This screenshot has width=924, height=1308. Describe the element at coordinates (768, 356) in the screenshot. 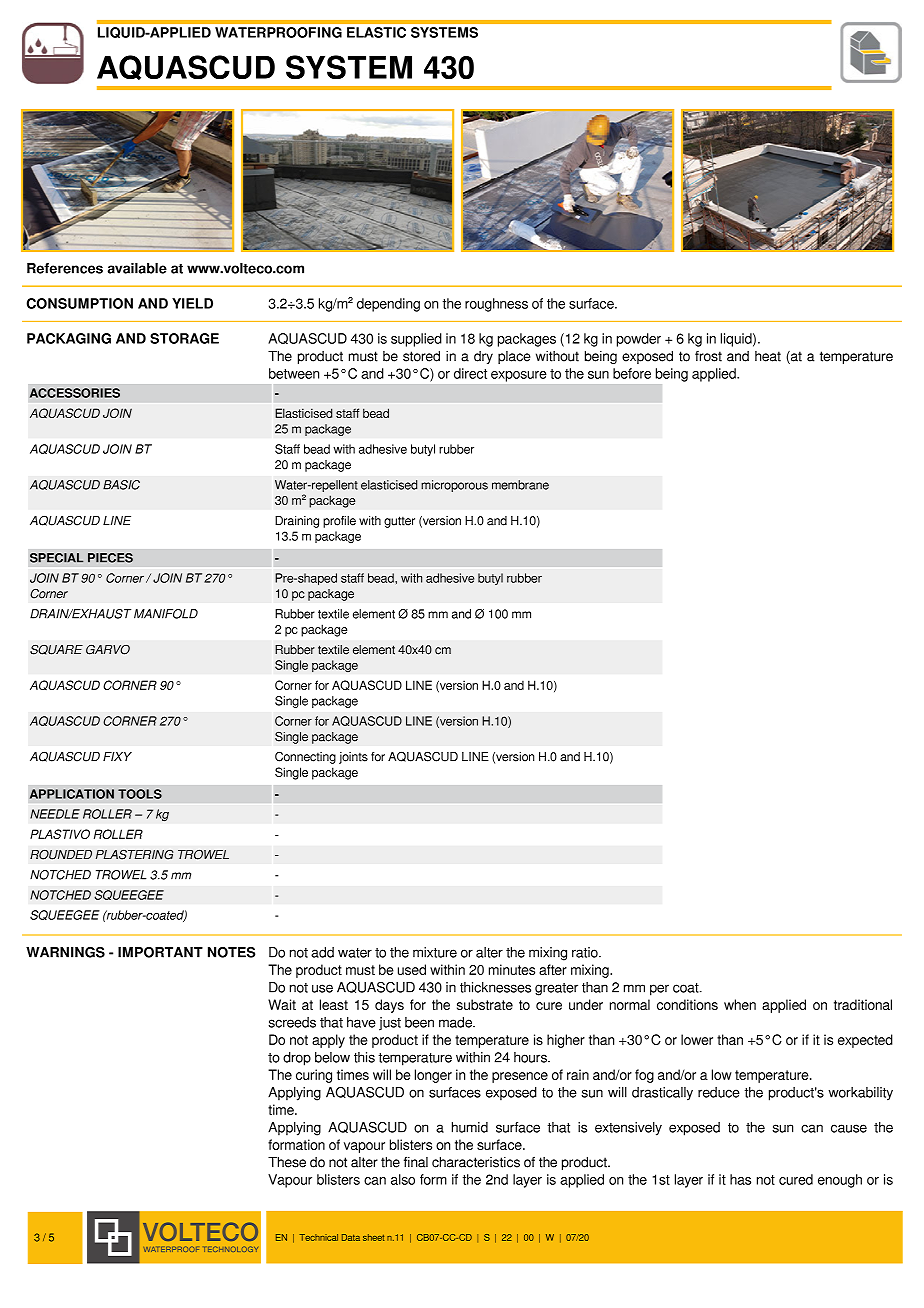

I see `heat` at that location.
